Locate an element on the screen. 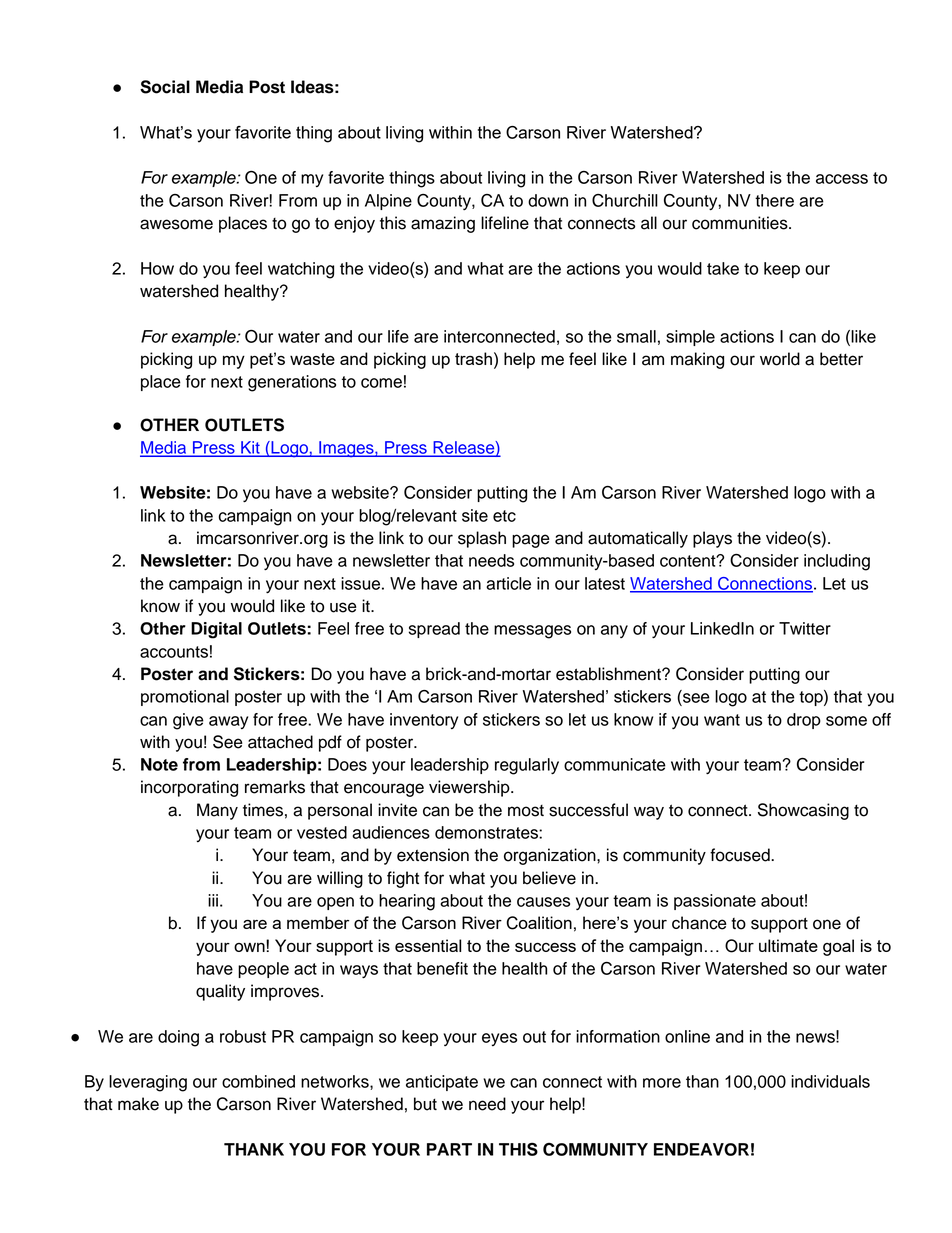 The width and height of the screenshot is (952, 1233). etc is located at coordinates (504, 516).
